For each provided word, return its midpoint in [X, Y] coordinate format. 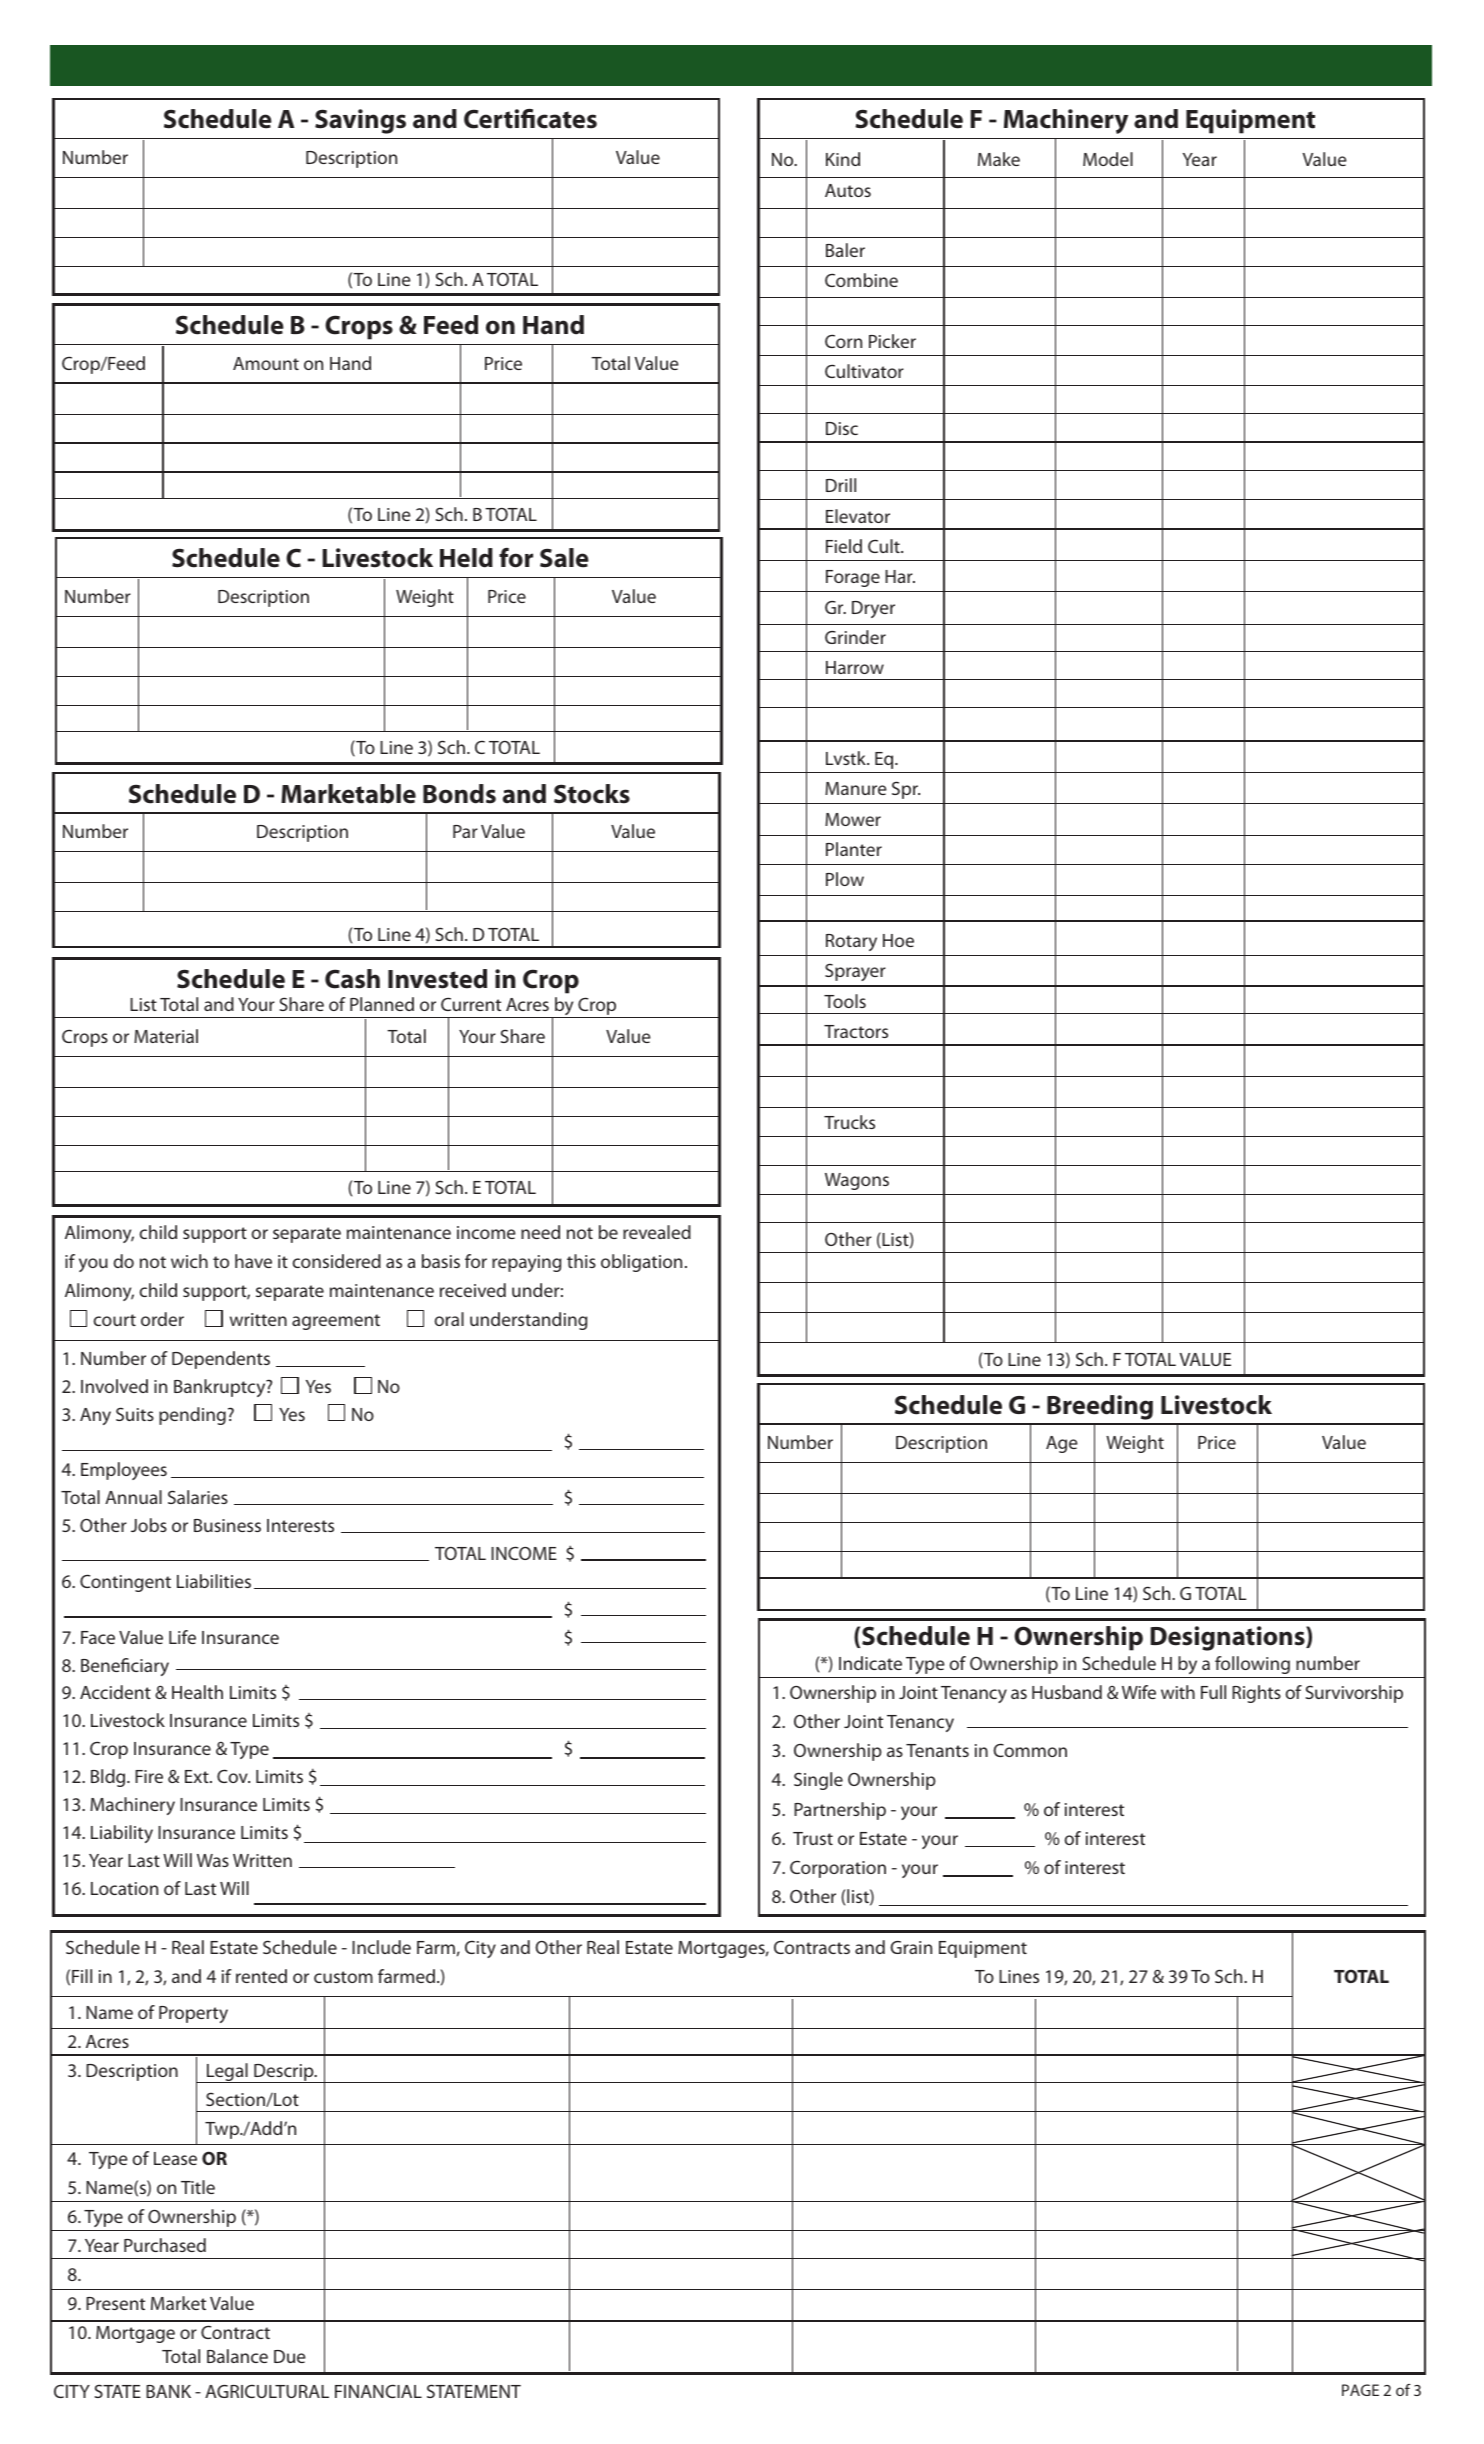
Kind [843, 159]
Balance [237, 2356]
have [253, 1261]
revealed [657, 1232]
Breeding [1100, 1407]
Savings [360, 121]
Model [1108, 159]
